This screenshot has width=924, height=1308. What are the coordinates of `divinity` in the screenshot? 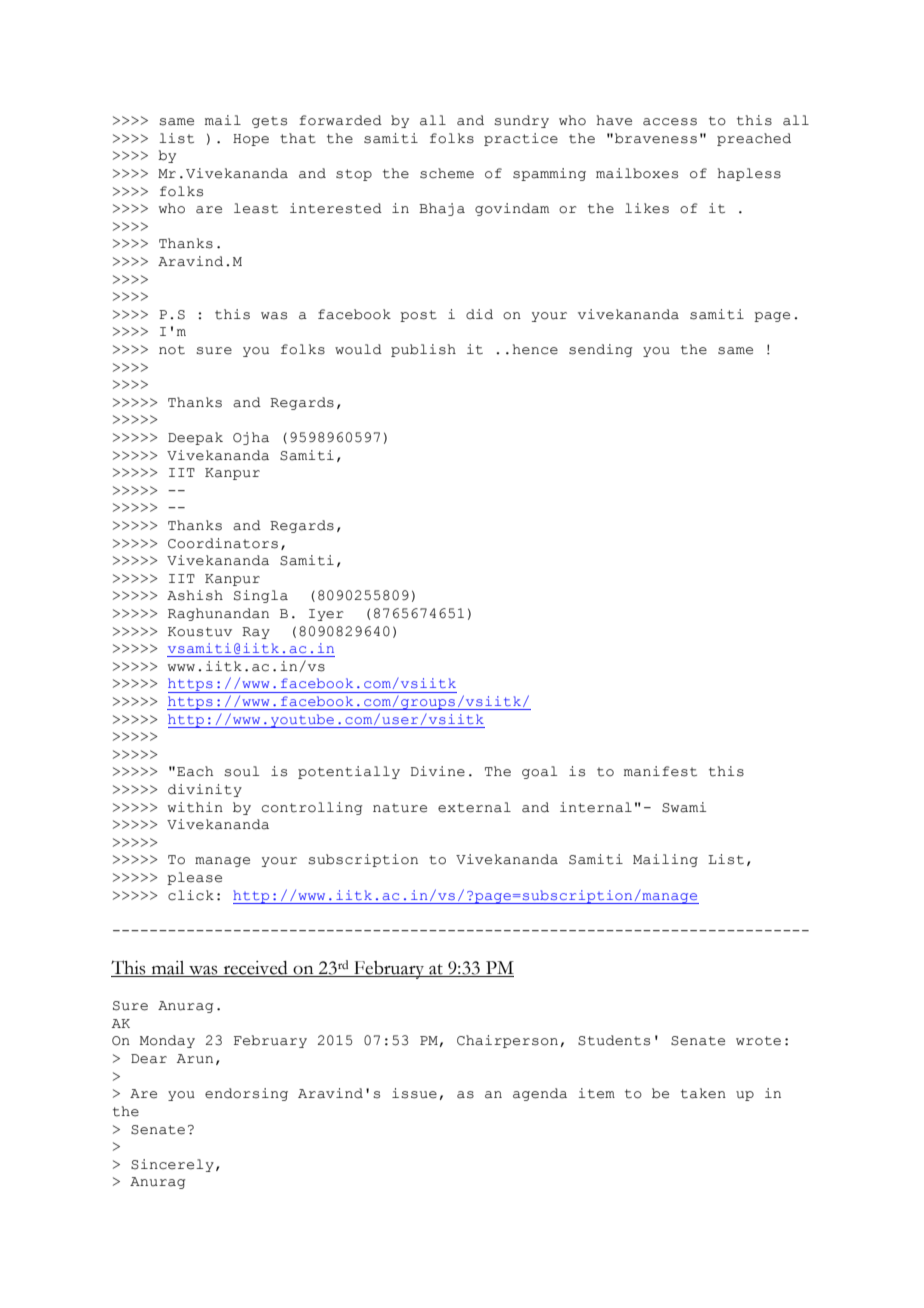 It's located at (205, 790).
